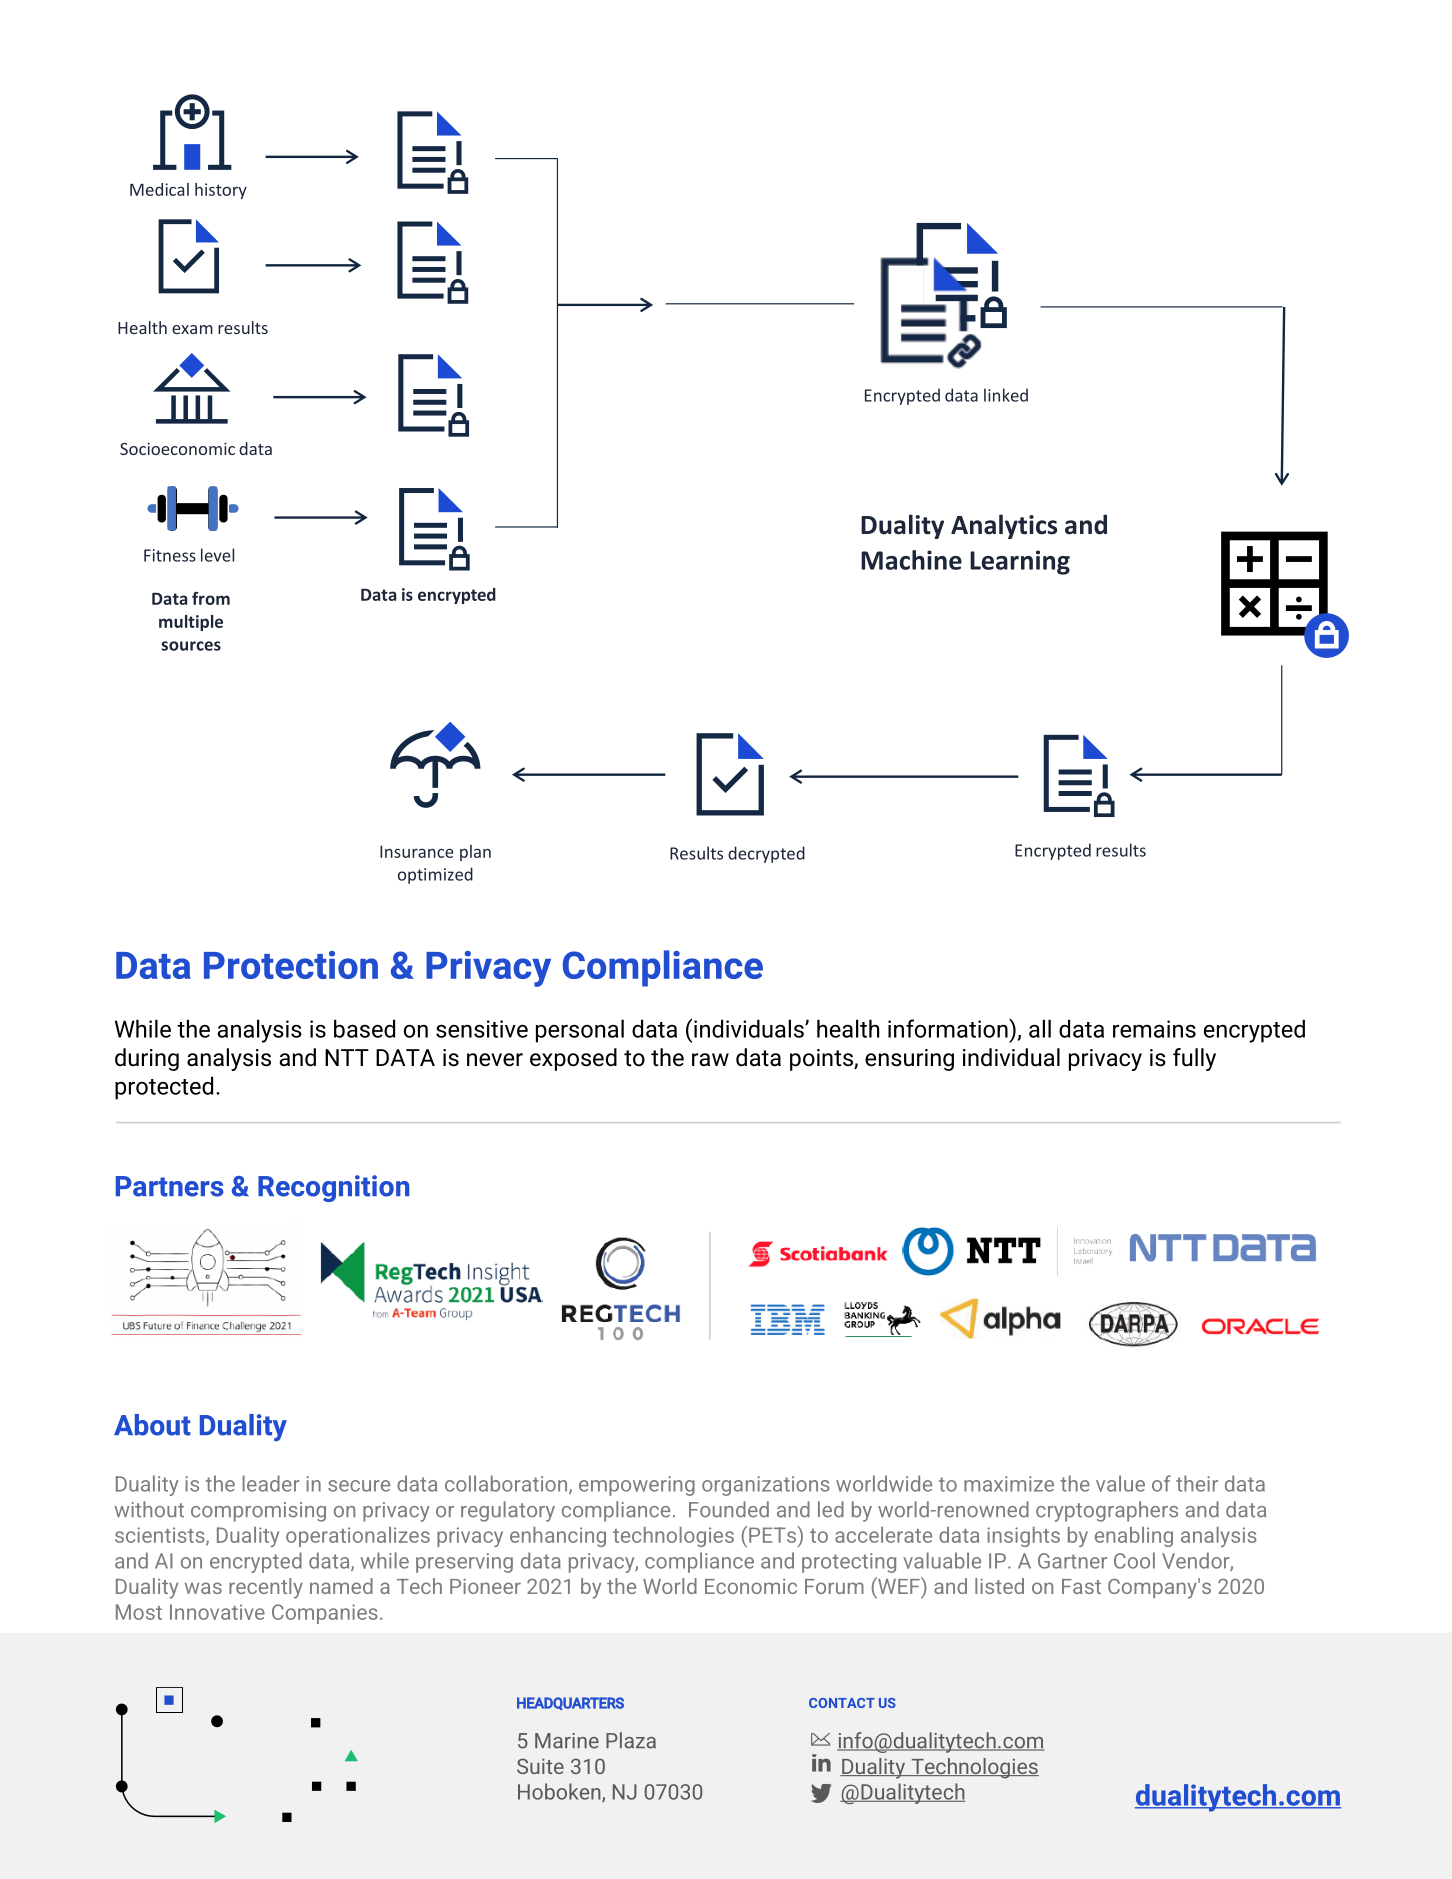 The height and width of the document is (1879, 1452). What do you see at coordinates (1006, 395) in the document?
I see `linked` at bounding box center [1006, 395].
